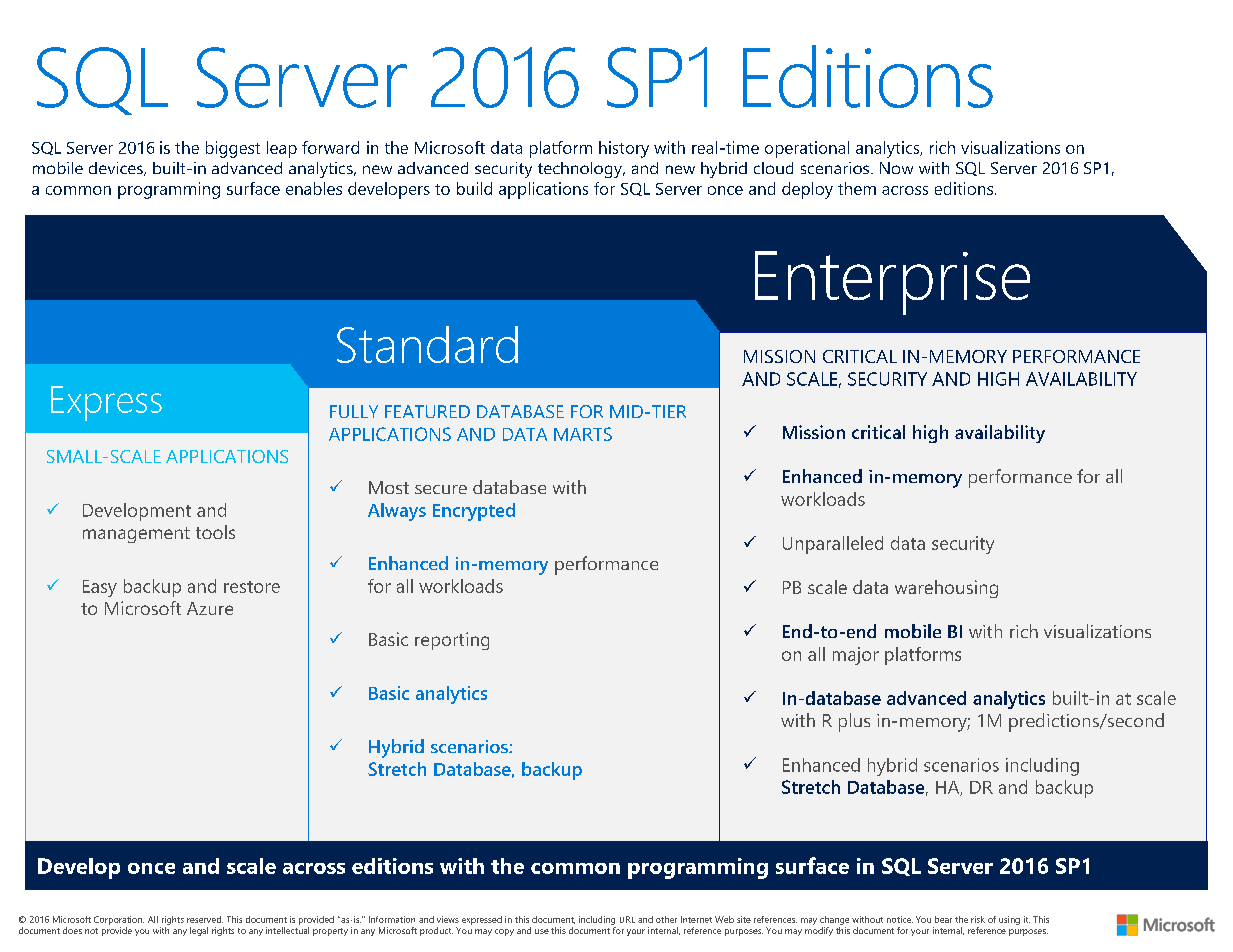 The height and width of the page is (952, 1233). What do you see at coordinates (900, 919) in the page?
I see `notice` at bounding box center [900, 919].
